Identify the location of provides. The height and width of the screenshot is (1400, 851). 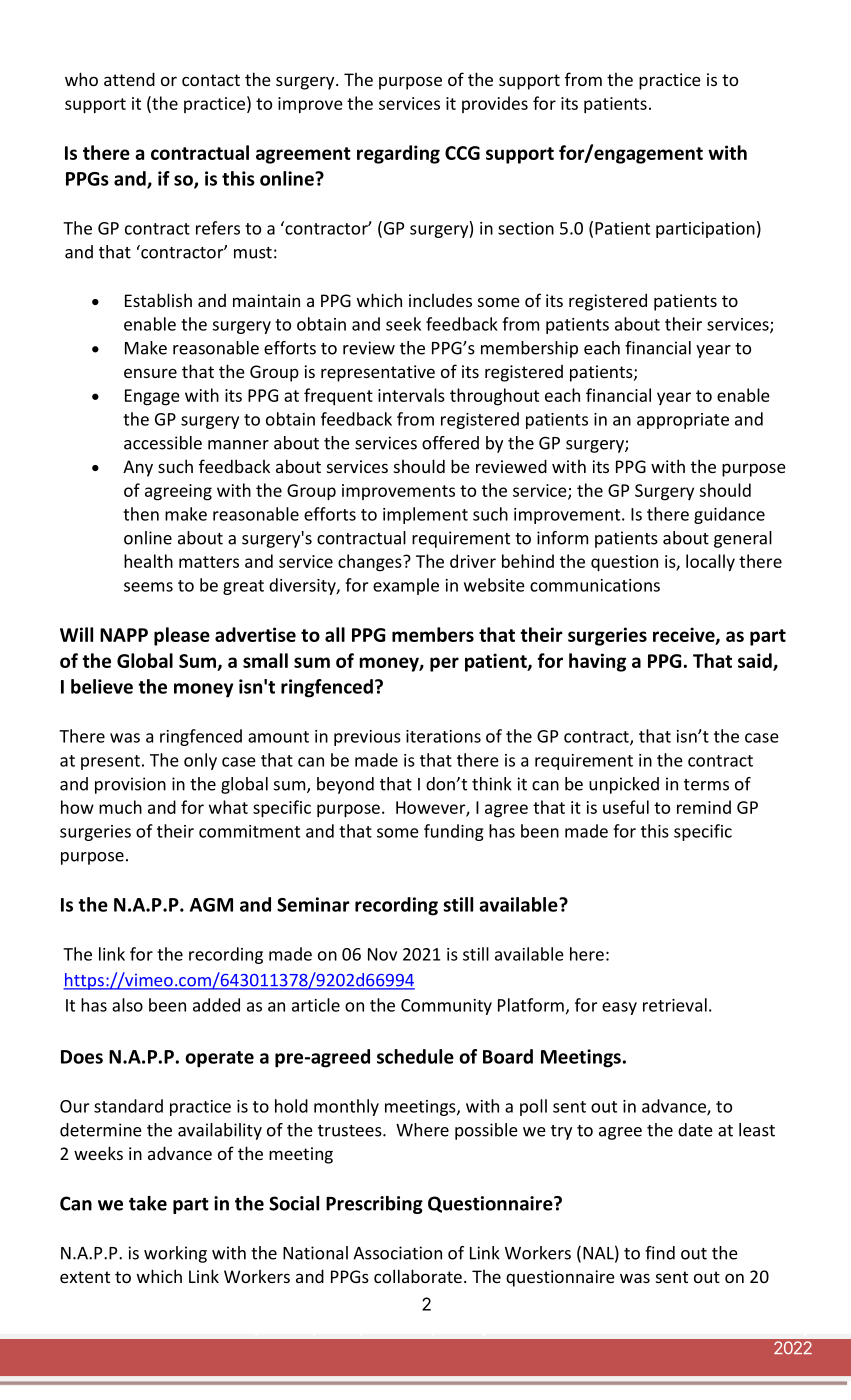
(495, 104).
